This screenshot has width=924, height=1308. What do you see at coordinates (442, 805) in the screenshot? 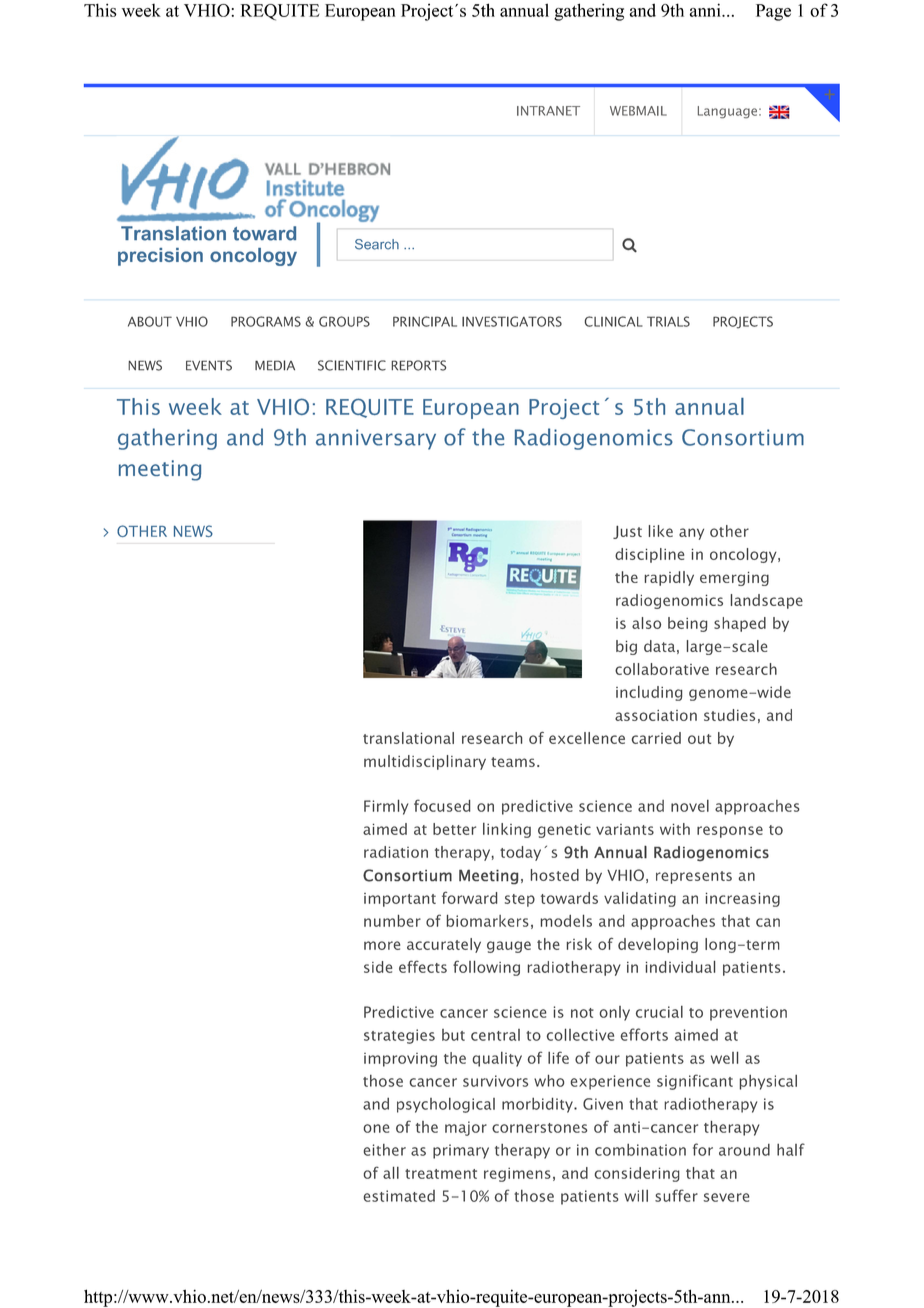
I see `focused` at bounding box center [442, 805].
